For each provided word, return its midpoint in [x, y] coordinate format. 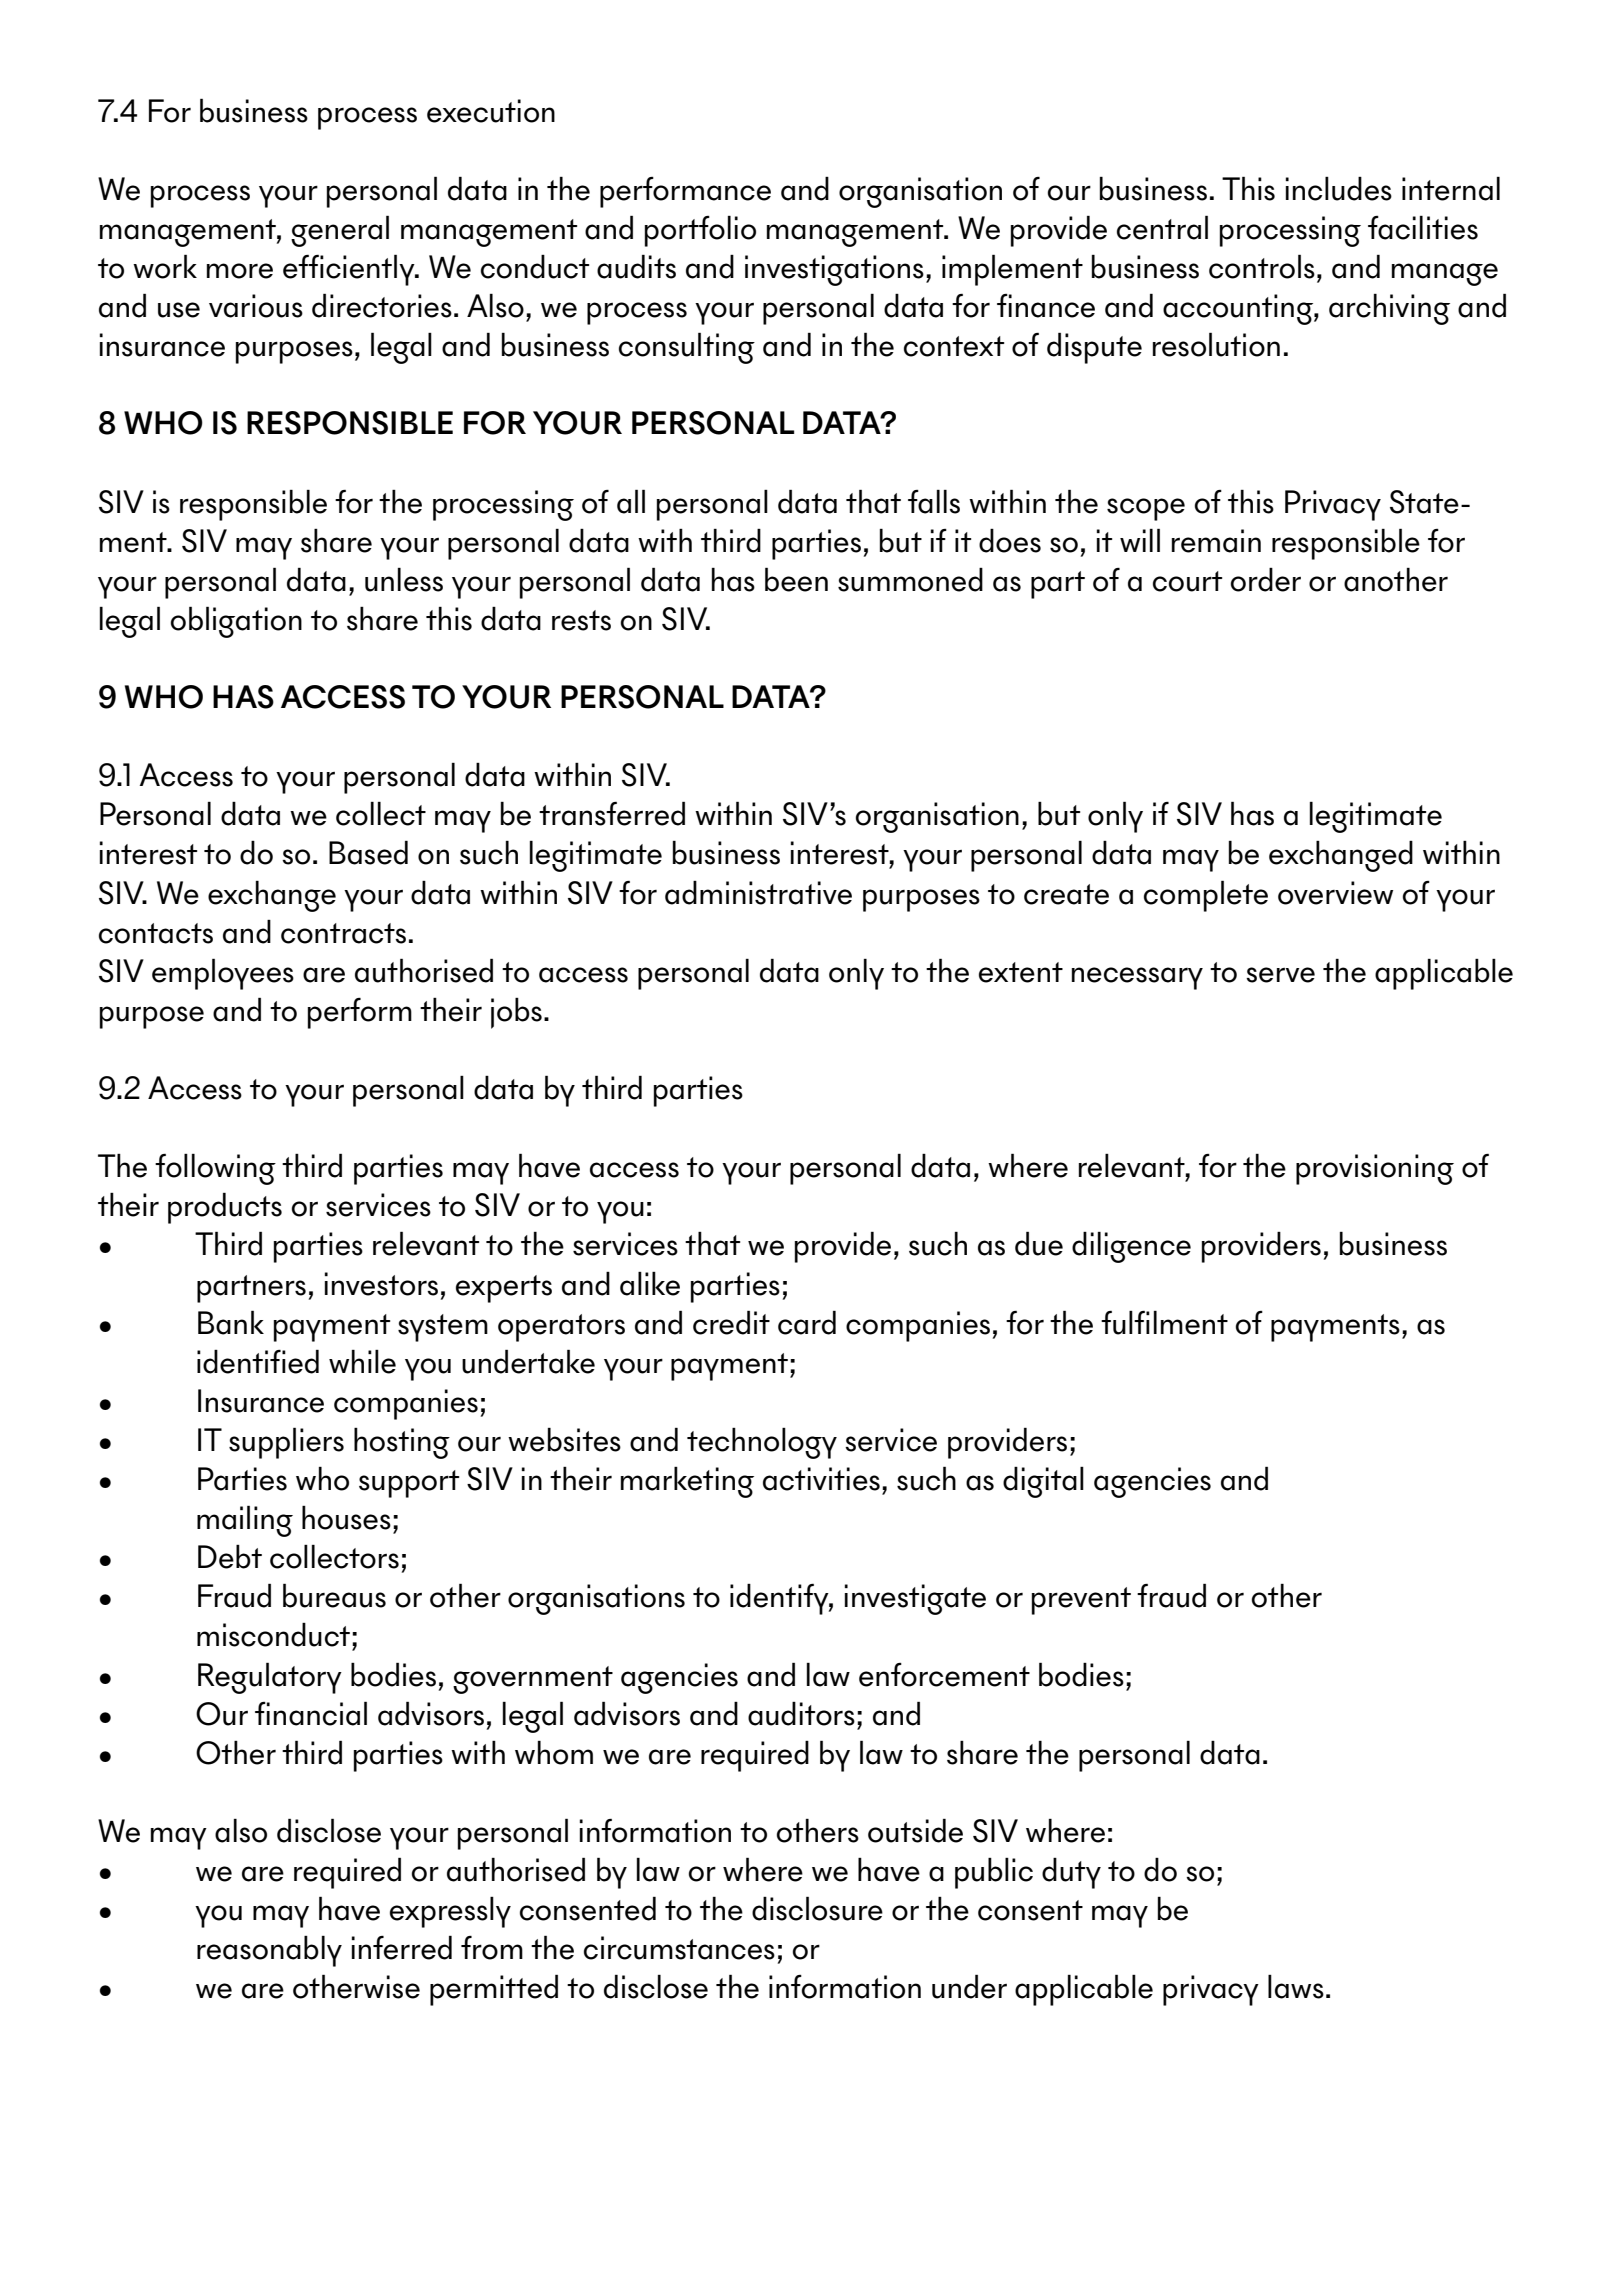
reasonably [269, 1951]
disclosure [817, 1908]
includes [1339, 188]
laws [1296, 1986]
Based [368, 852]
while [362, 1361]
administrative [758, 892]
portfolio [700, 231]
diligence [1131, 1247]
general [340, 231]
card [807, 1322]
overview [1335, 893]
